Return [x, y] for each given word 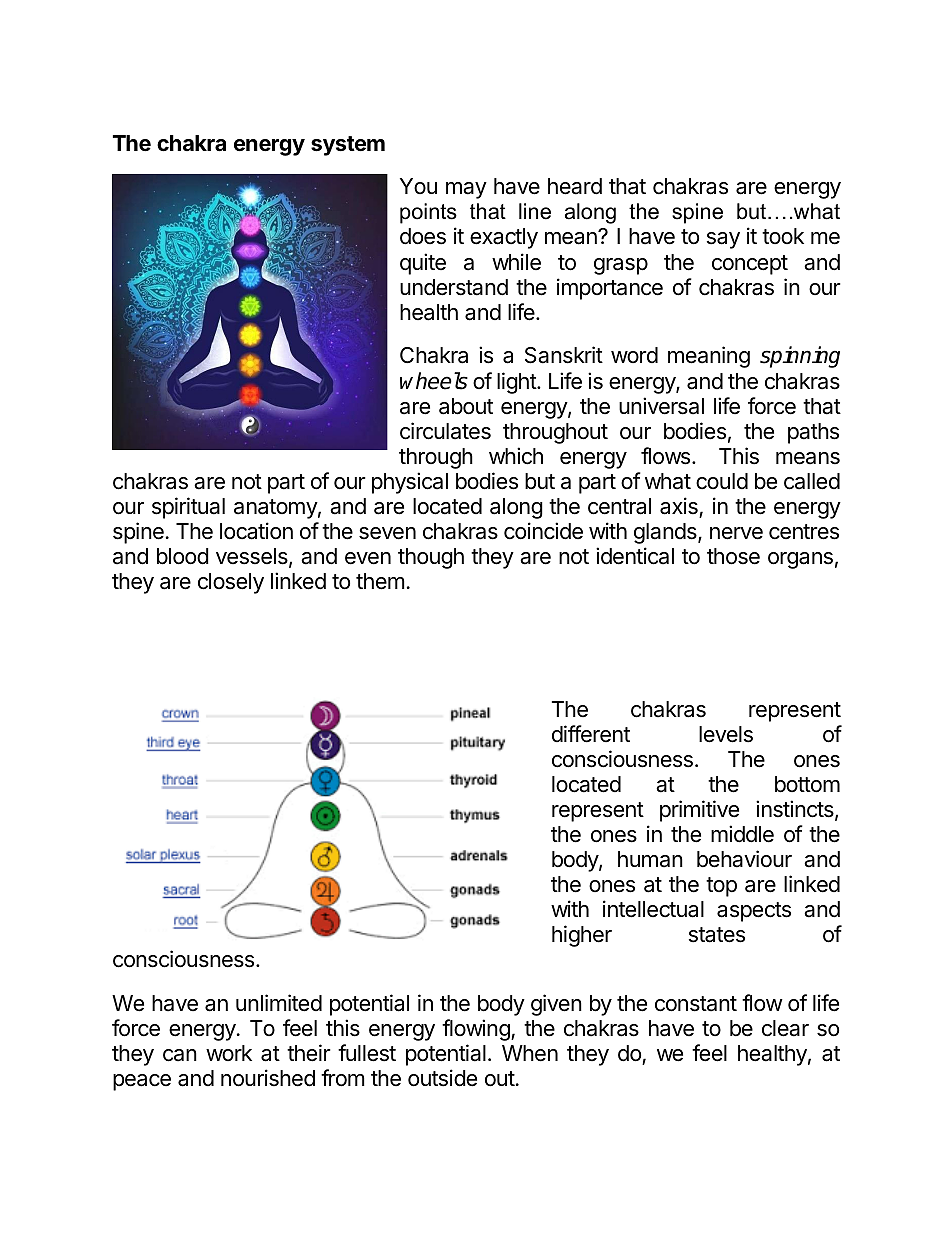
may [466, 190]
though [431, 558]
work [229, 1053]
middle [742, 834]
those [733, 556]
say [723, 240]
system [348, 146]
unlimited [279, 1003]
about [466, 406]
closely [231, 583]
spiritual [188, 508]
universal [661, 406]
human [650, 859]
